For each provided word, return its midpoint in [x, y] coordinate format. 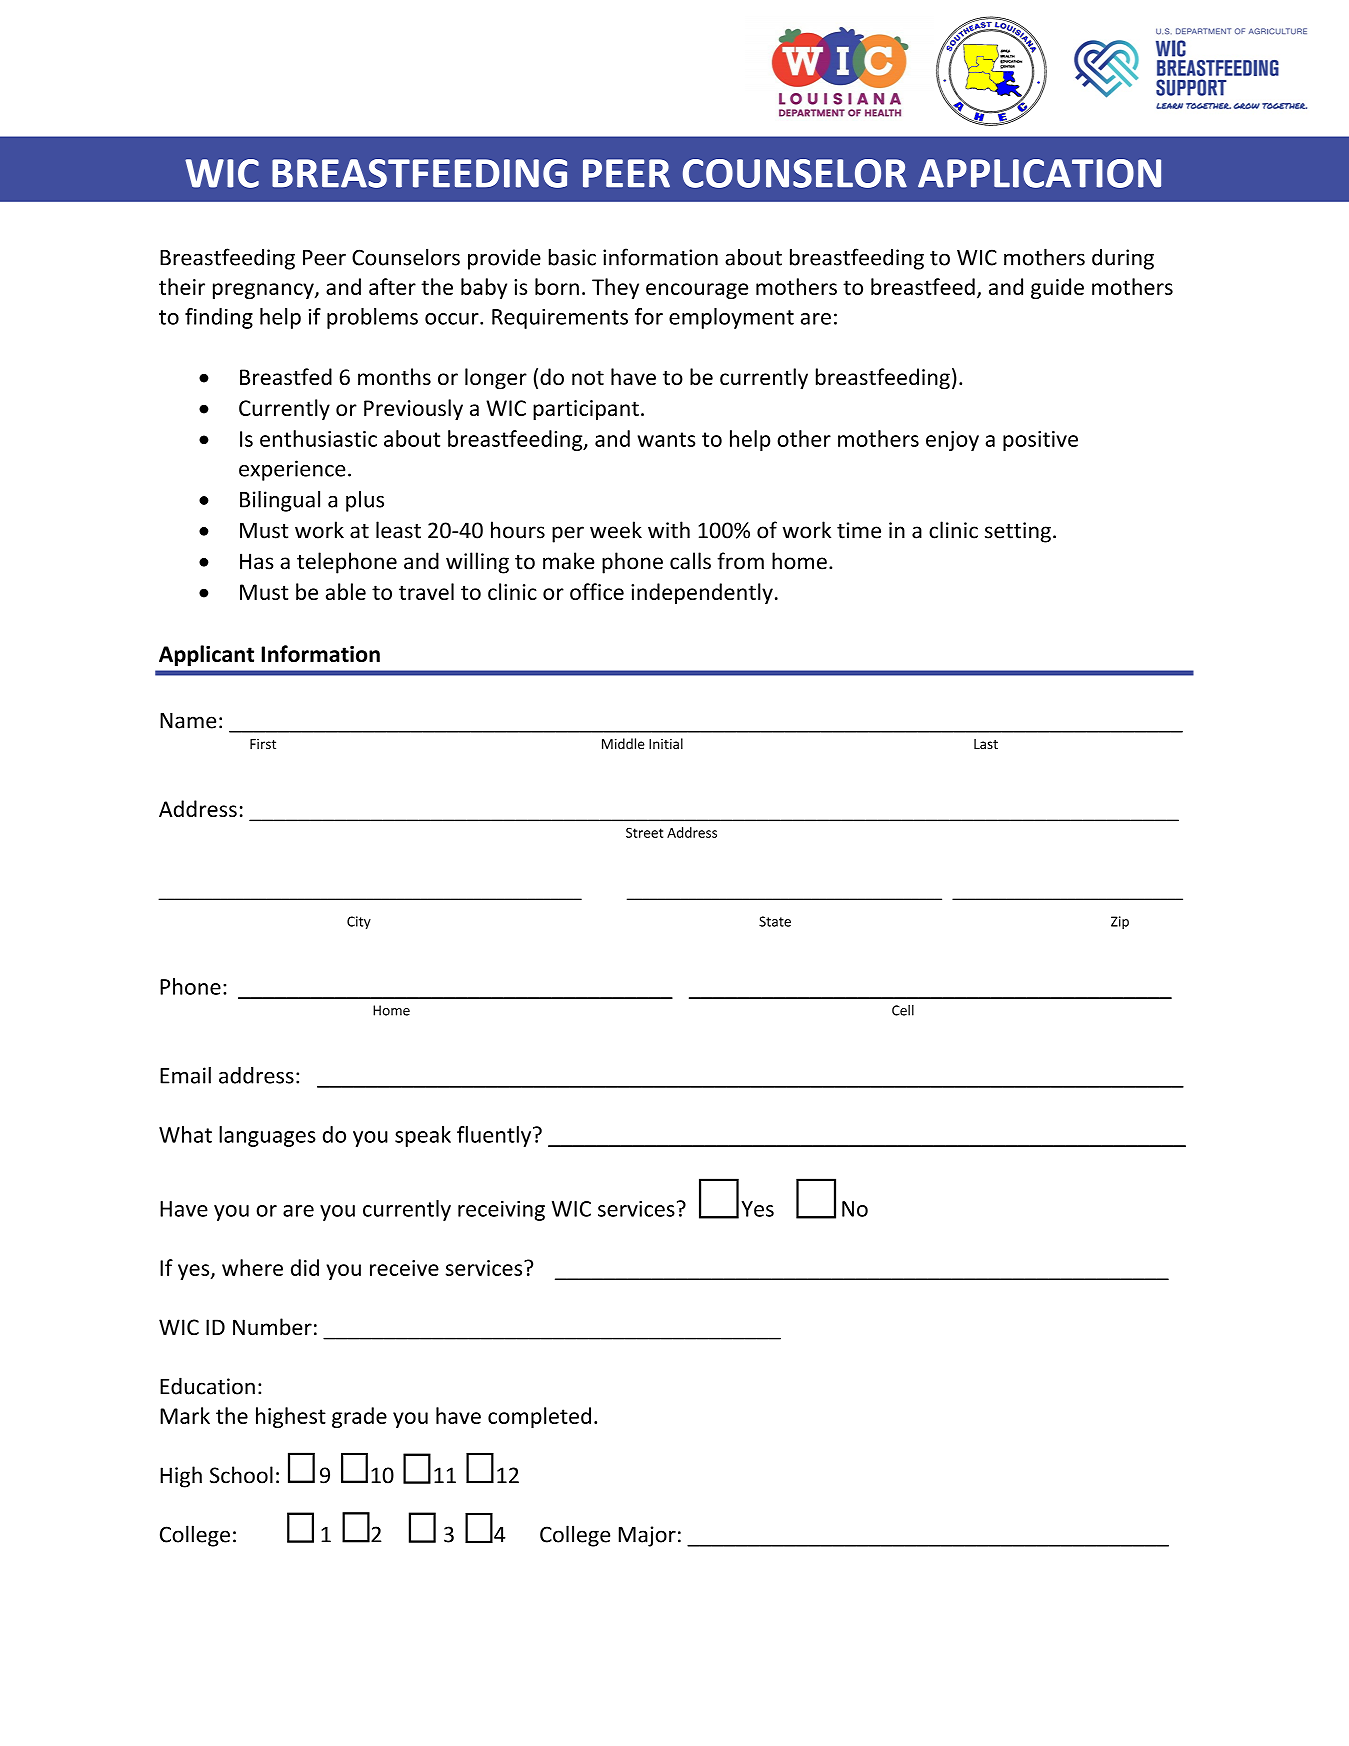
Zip [1120, 922]
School [241, 1475]
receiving [501, 1211]
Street [644, 832]
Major [647, 1536]
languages [267, 1136]
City [359, 922]
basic [572, 257]
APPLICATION [1039, 173]
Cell [903, 1010]
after [392, 286]
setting [1018, 532]
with [669, 530]
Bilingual [280, 501]
